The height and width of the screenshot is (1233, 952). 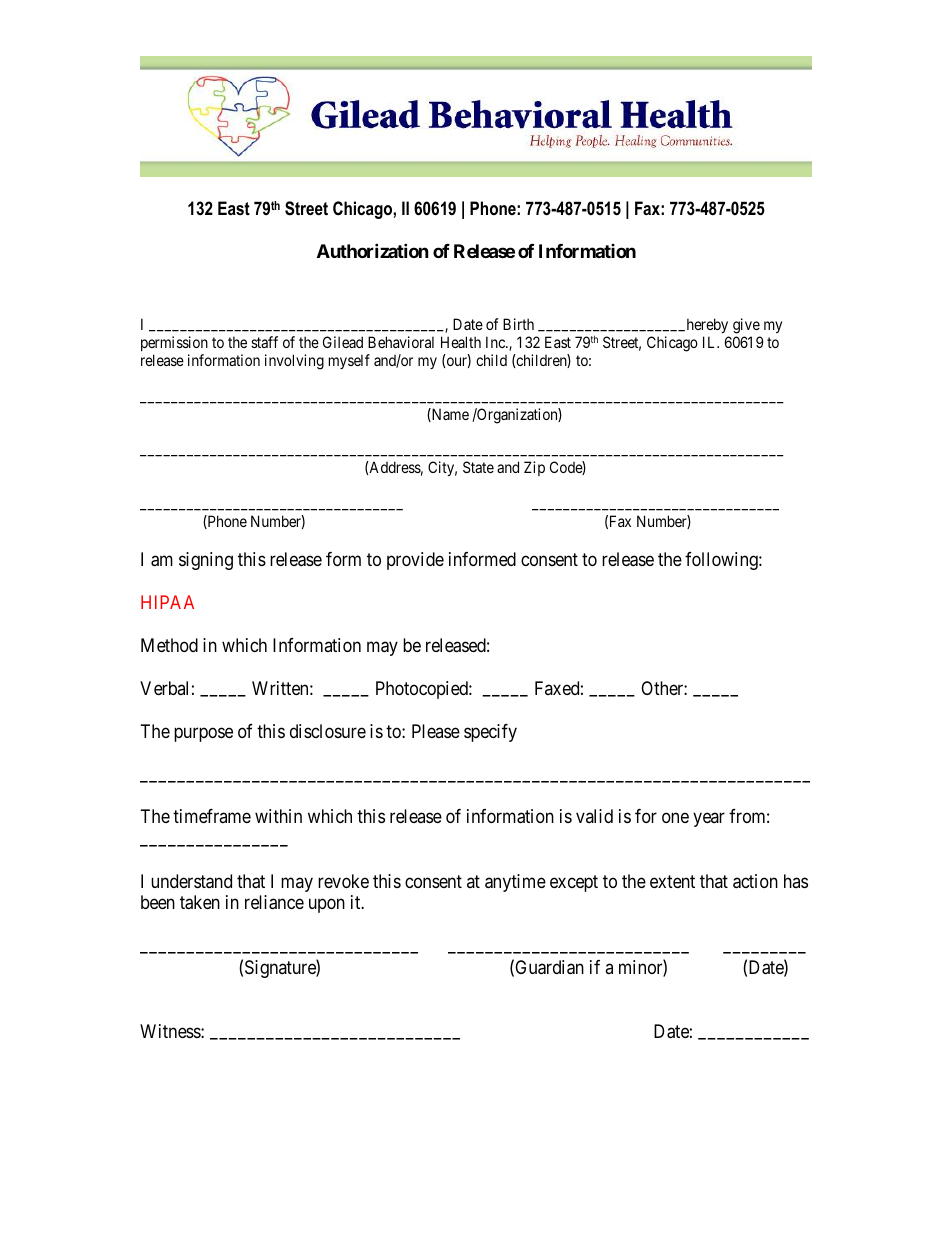 I want to click on involving, so click(x=294, y=362).
